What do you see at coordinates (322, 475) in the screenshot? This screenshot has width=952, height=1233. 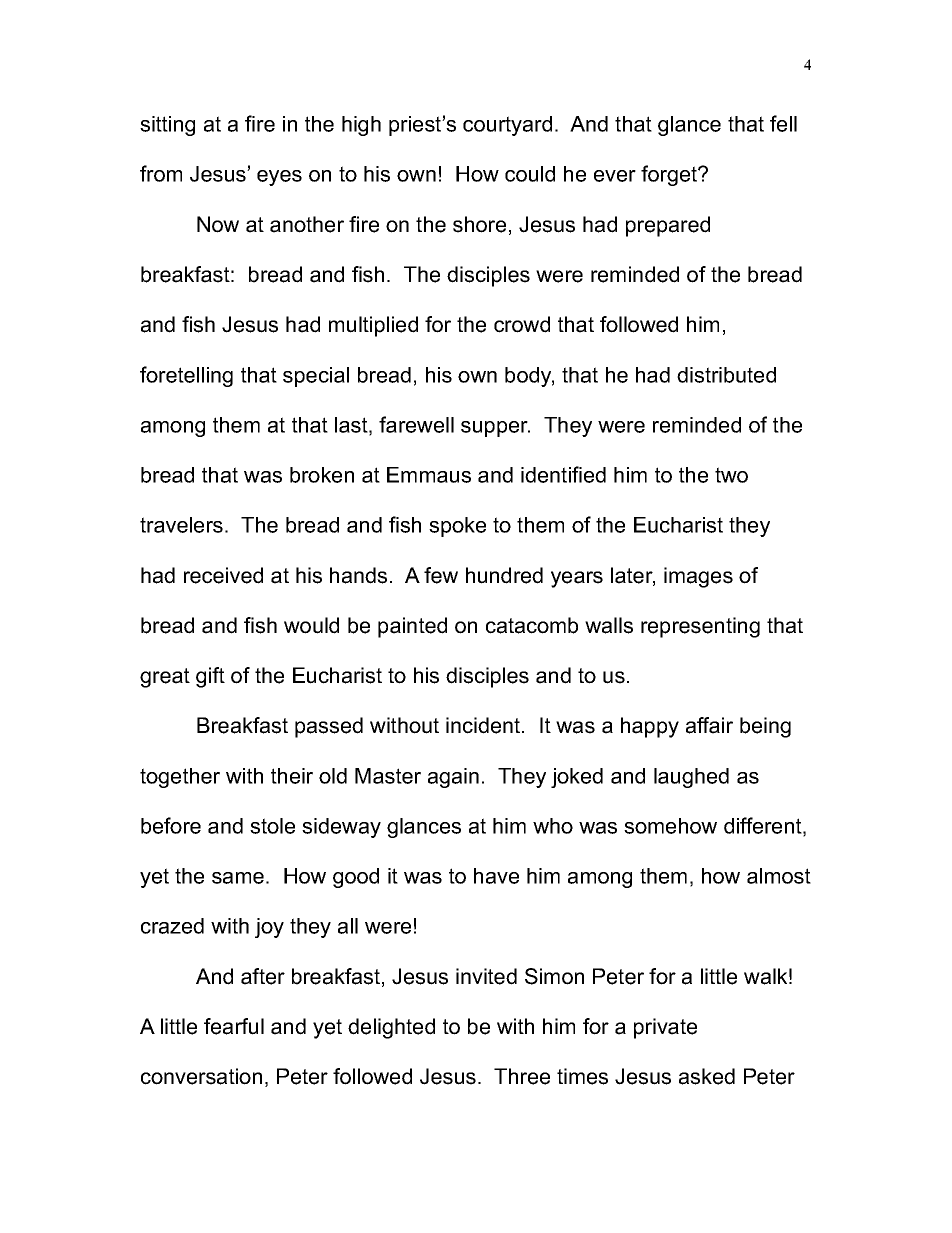 I see `broken` at bounding box center [322, 475].
